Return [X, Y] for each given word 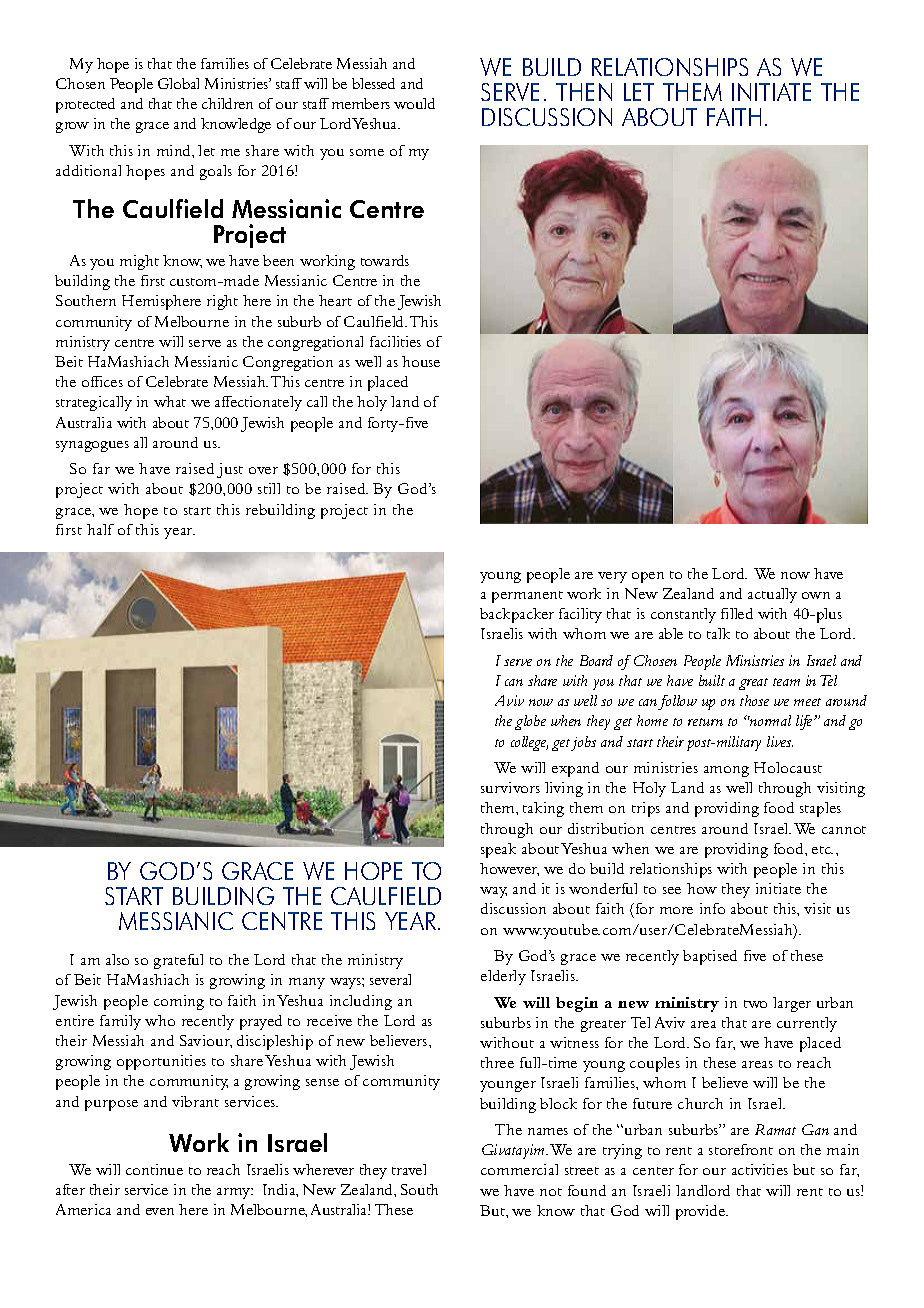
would [414, 103]
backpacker [517, 615]
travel [409, 1169]
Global [178, 83]
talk [718, 633]
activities [760, 1169]
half [100, 529]
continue [154, 1169]
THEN [584, 92]
